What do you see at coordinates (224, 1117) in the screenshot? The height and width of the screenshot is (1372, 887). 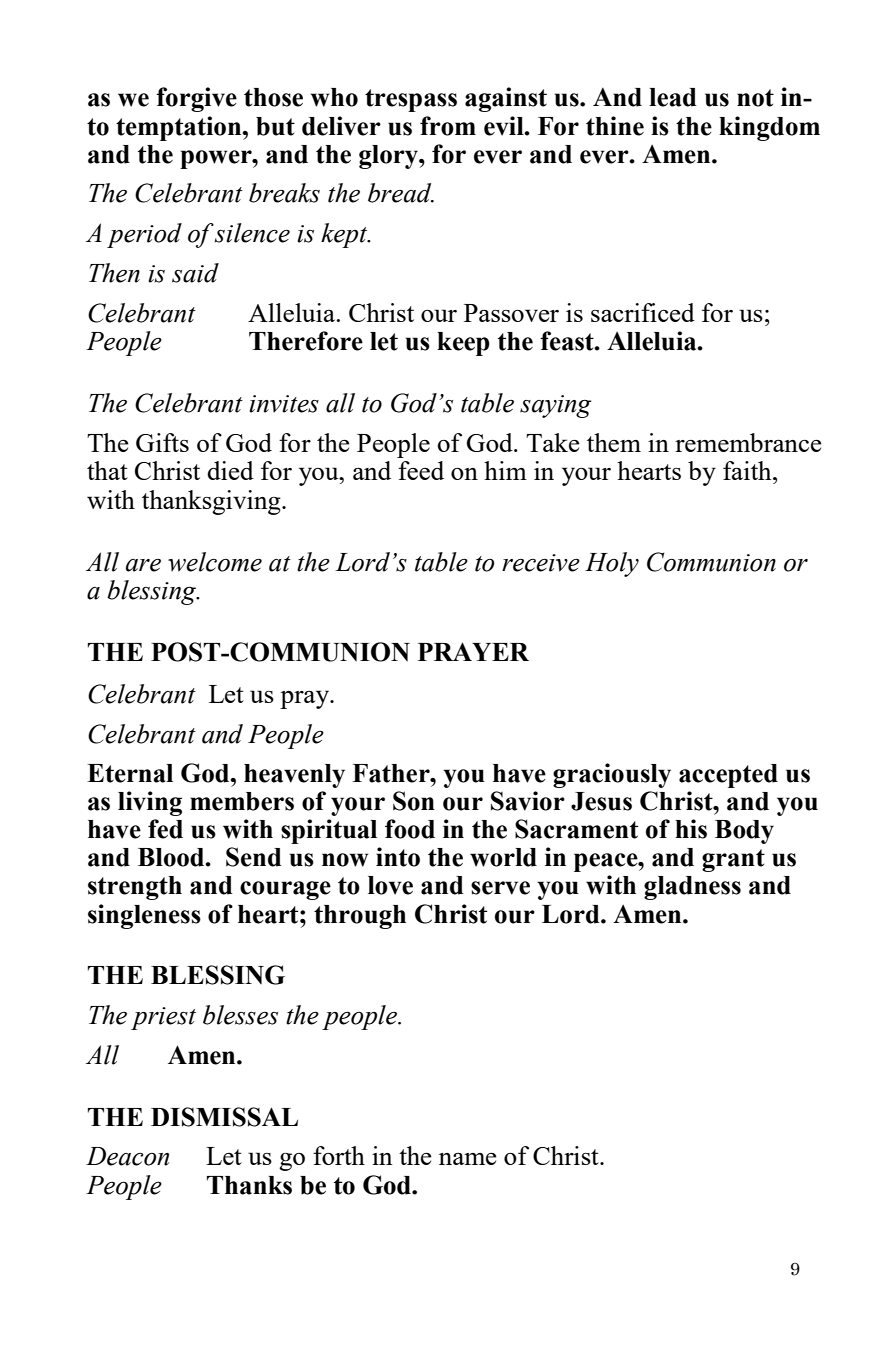 I see `DISMISSAL` at bounding box center [224, 1117].
